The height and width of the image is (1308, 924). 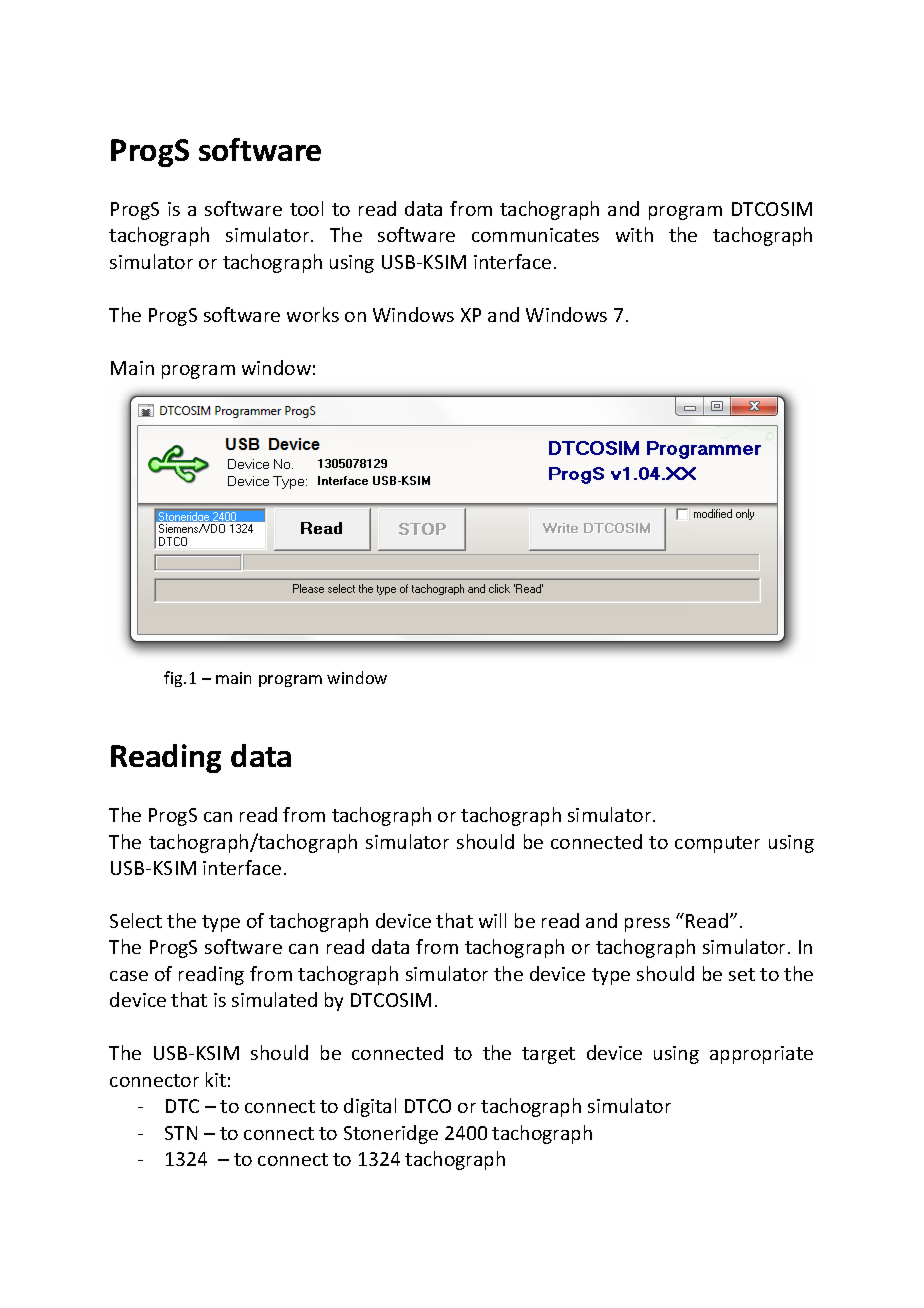 What do you see at coordinates (274, 999) in the image?
I see `simulated` at bounding box center [274, 999].
